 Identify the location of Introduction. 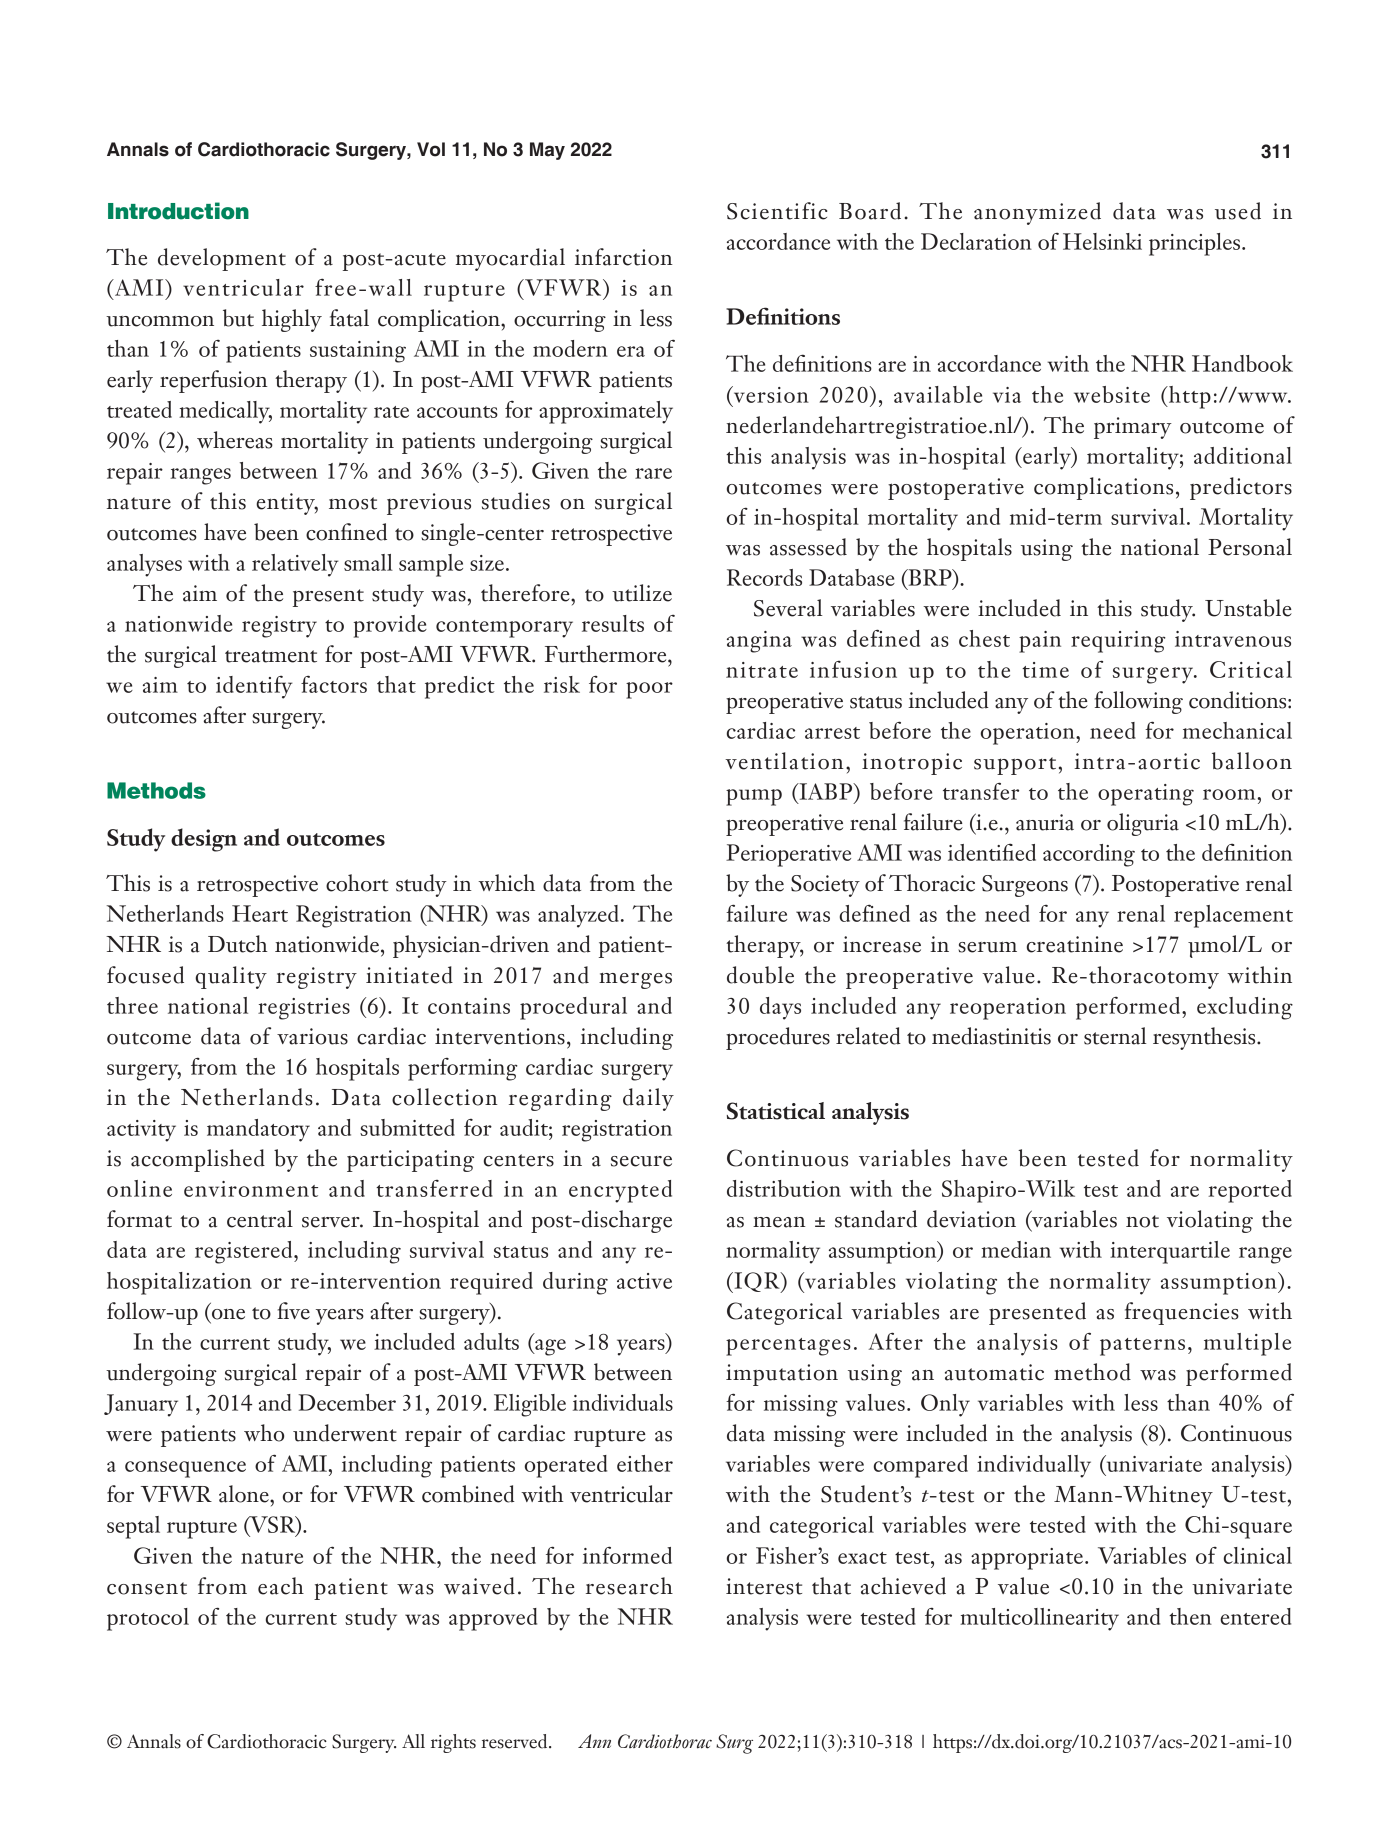
(178, 211).
